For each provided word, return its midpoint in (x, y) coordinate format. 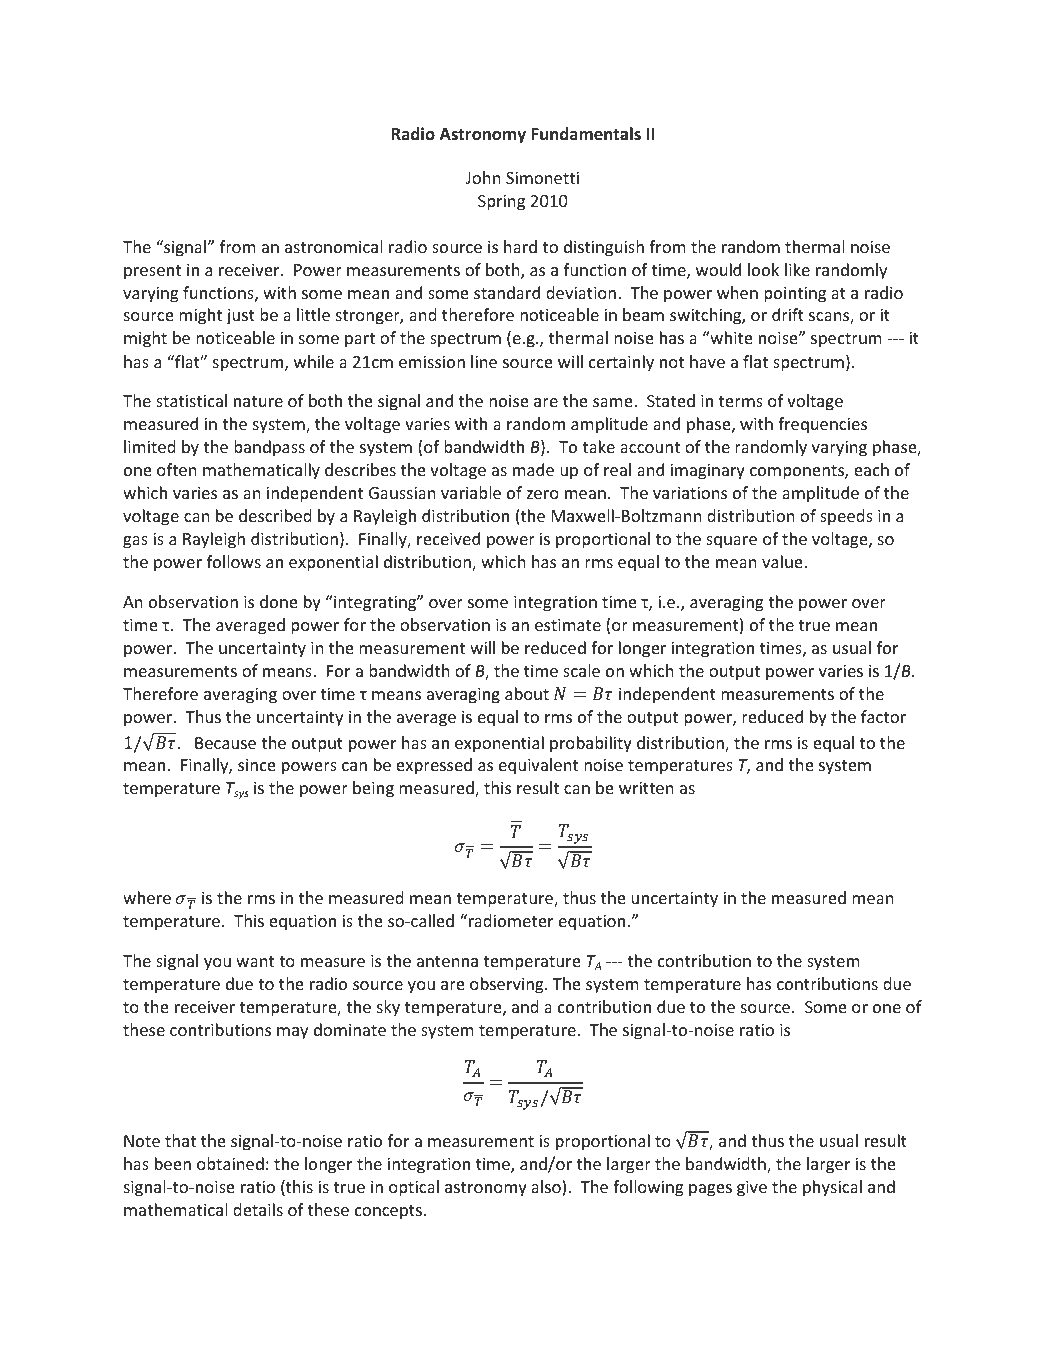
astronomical (333, 246)
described (275, 515)
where (147, 897)
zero (543, 494)
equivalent (538, 766)
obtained (230, 1163)
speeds (846, 517)
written (646, 787)
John (483, 177)
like (797, 269)
